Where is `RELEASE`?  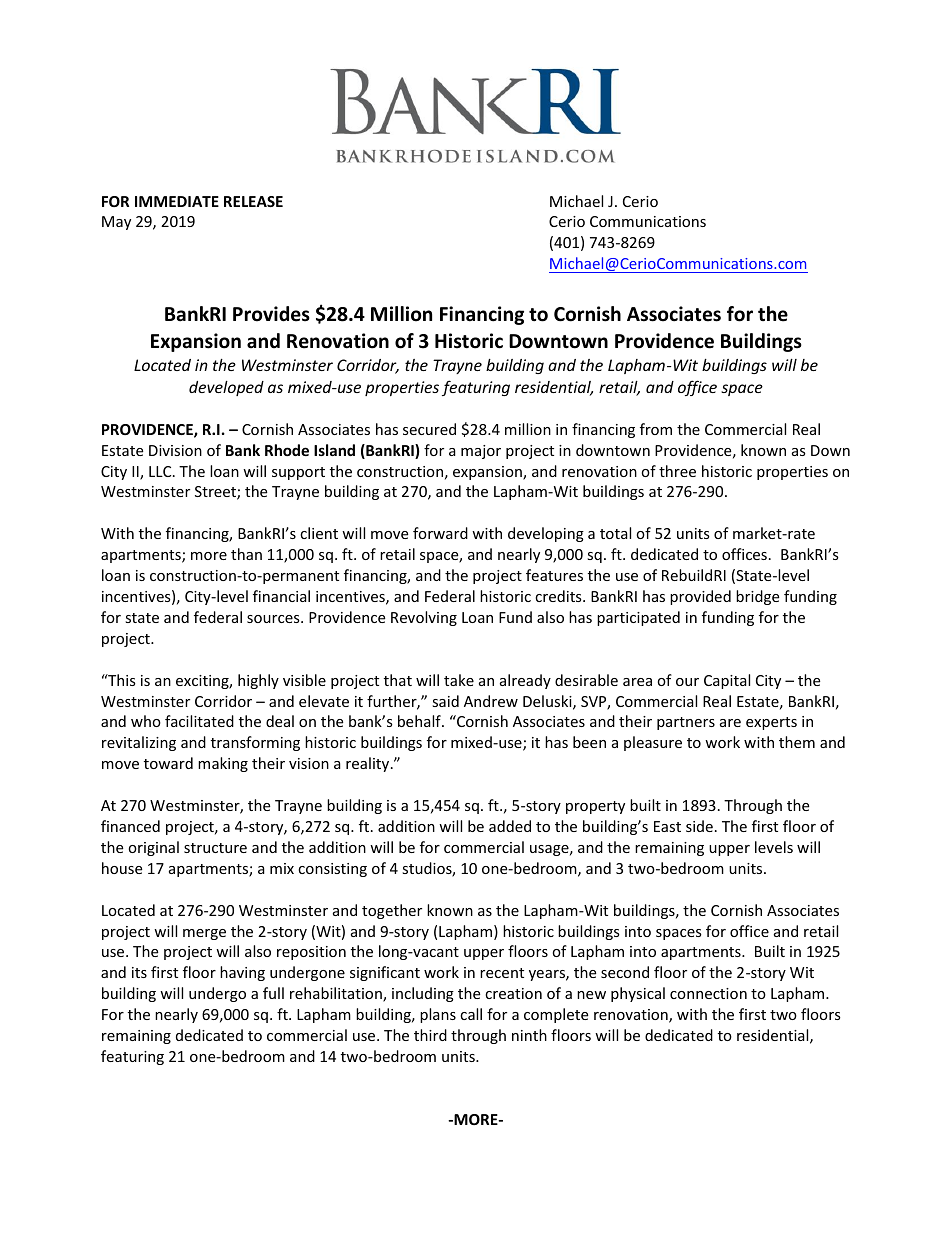 RELEASE is located at coordinates (253, 201).
